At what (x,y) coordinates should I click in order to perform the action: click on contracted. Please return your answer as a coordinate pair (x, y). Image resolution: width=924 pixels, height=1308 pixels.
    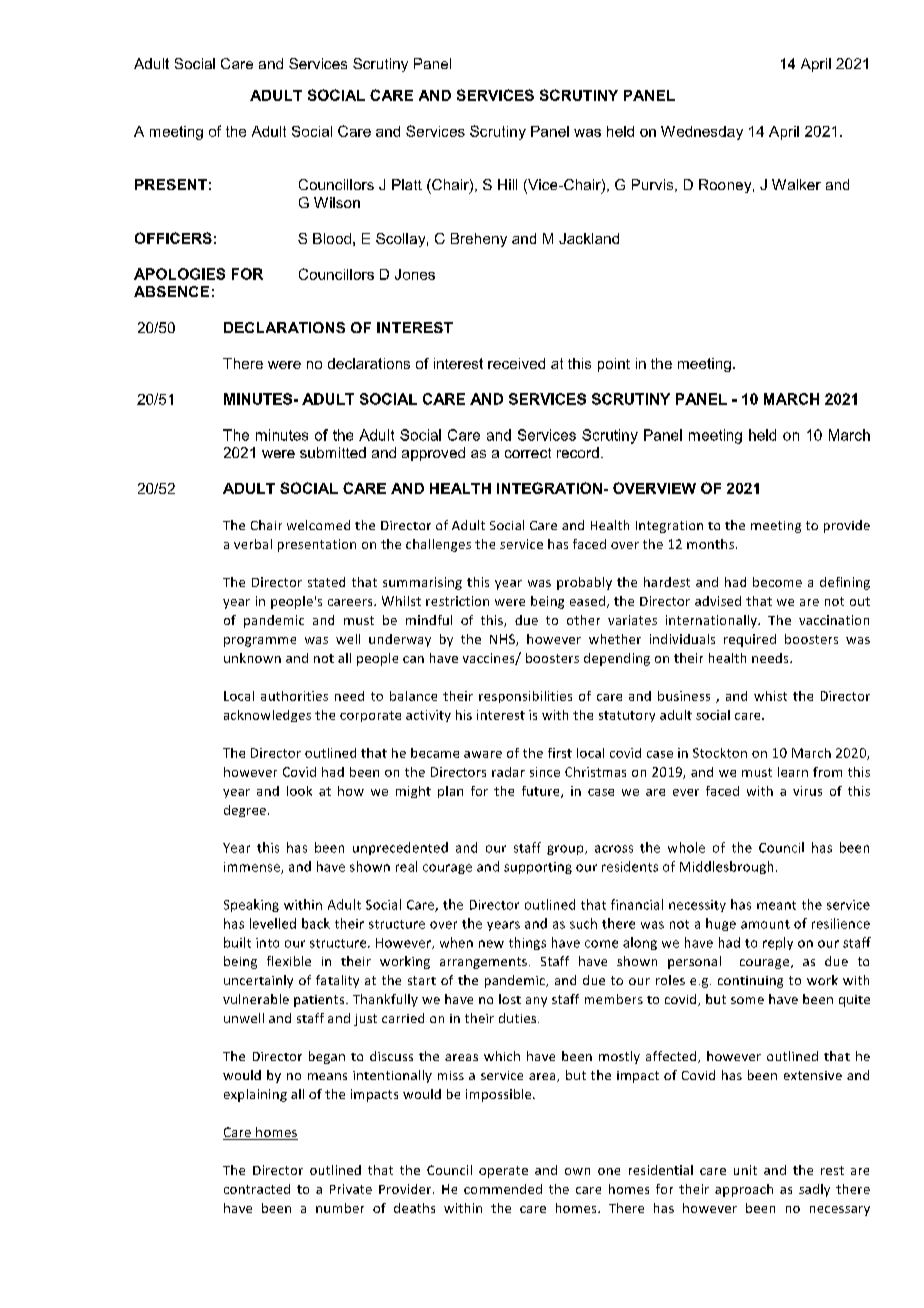
    Looking at the image, I should click on (257, 1189).
